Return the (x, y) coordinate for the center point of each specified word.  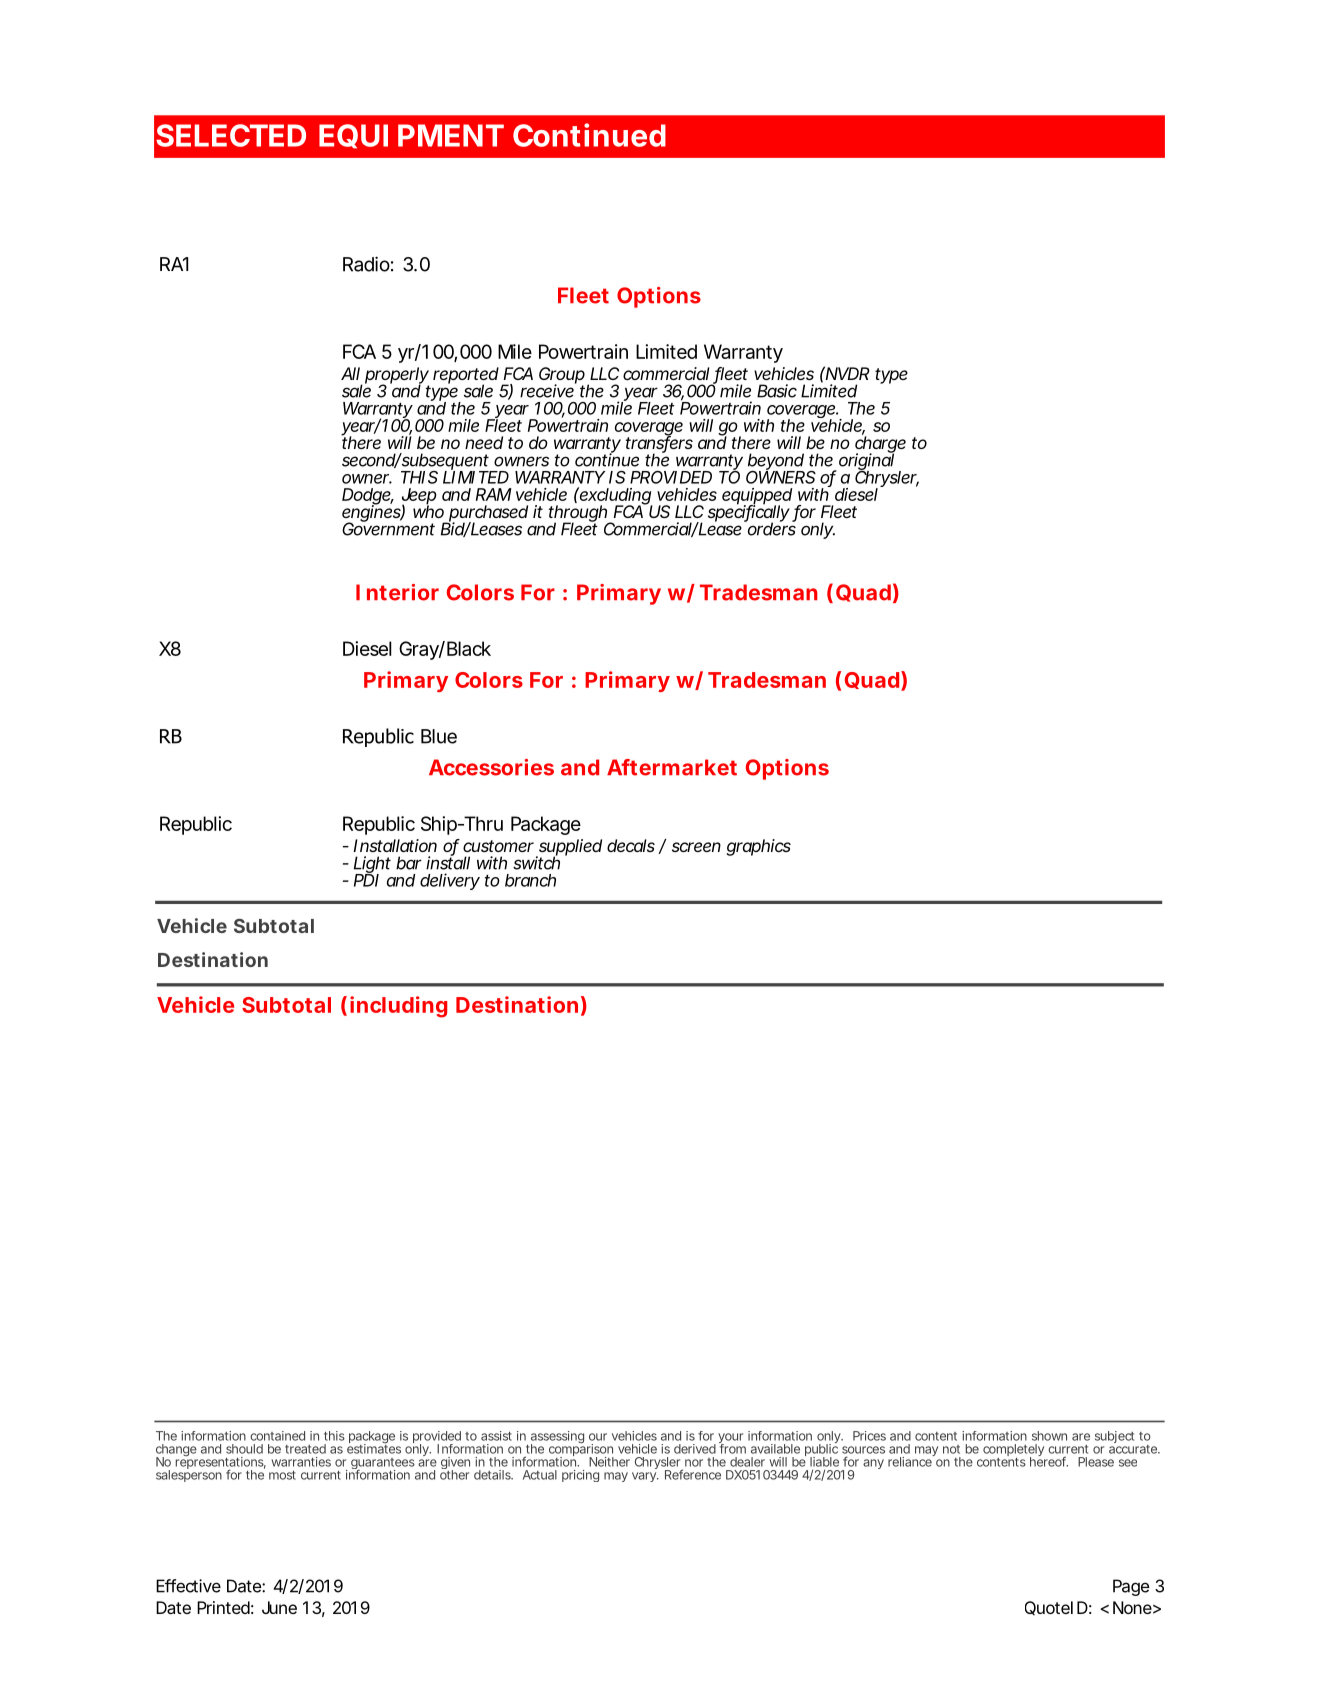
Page (1131, 1587)
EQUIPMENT (411, 136)
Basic (777, 391)
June (279, 1607)
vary (645, 1477)
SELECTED (231, 135)
